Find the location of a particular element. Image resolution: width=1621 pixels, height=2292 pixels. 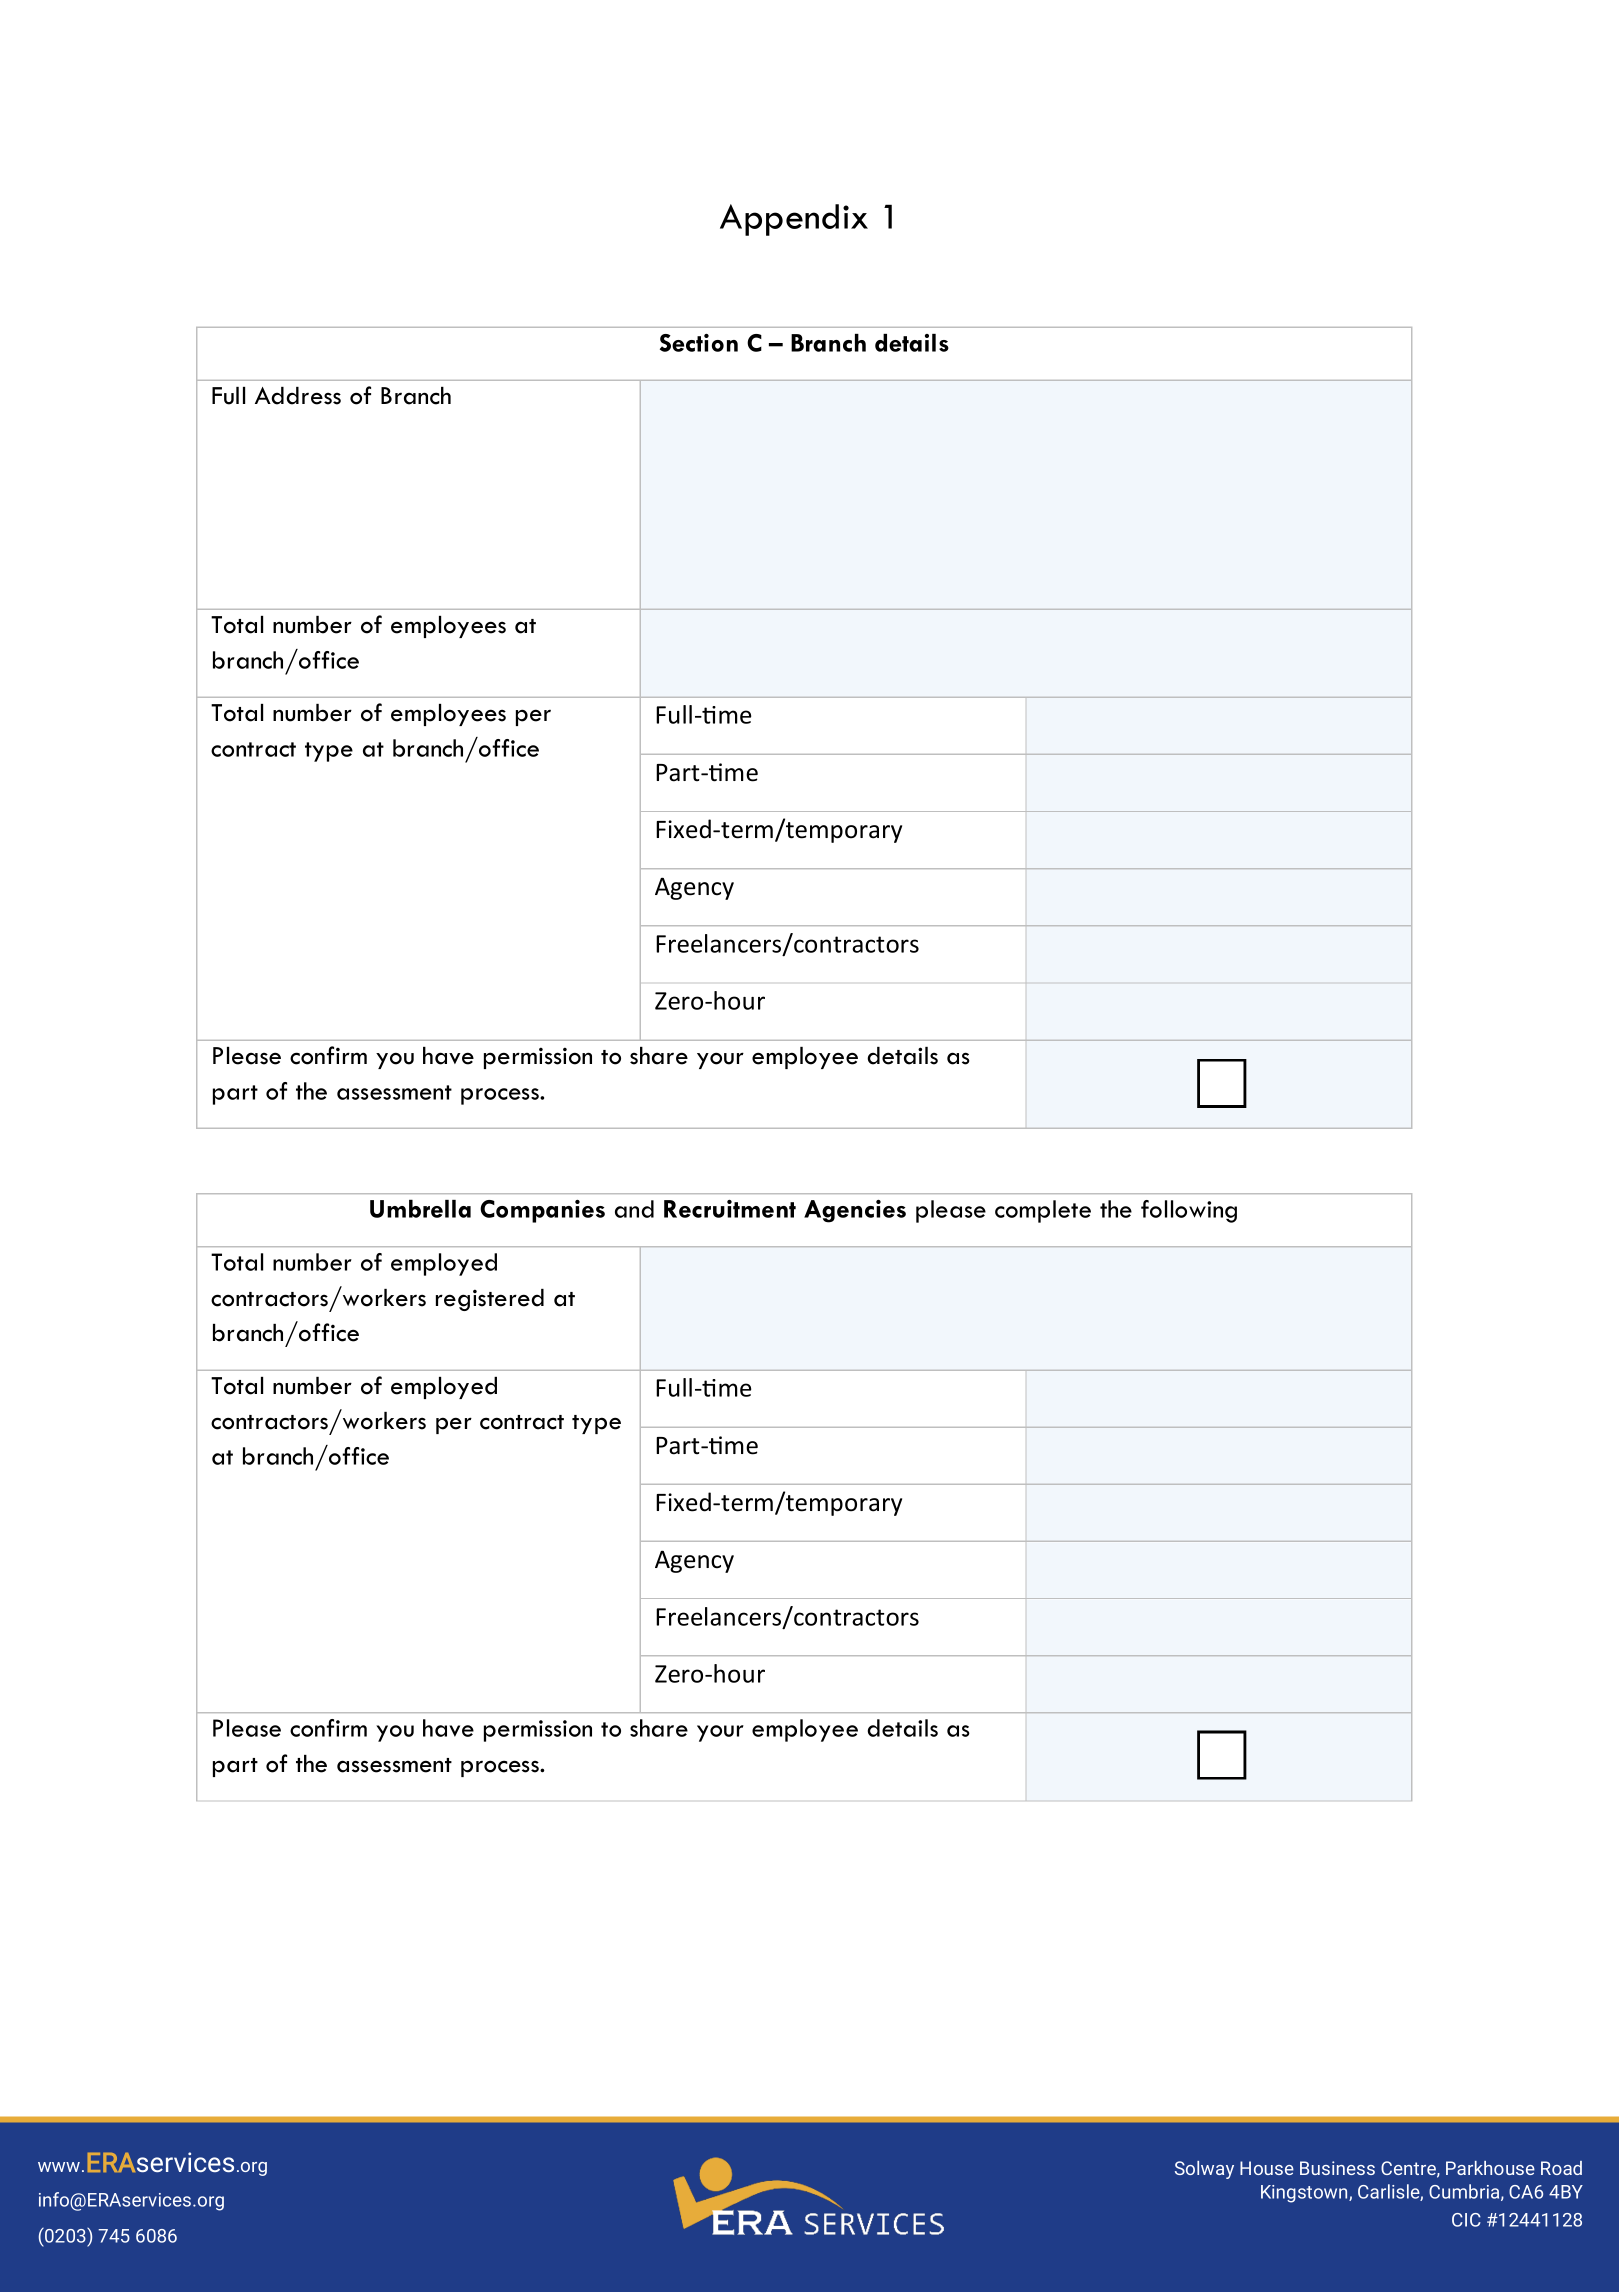

Business is located at coordinates (1337, 2168).
